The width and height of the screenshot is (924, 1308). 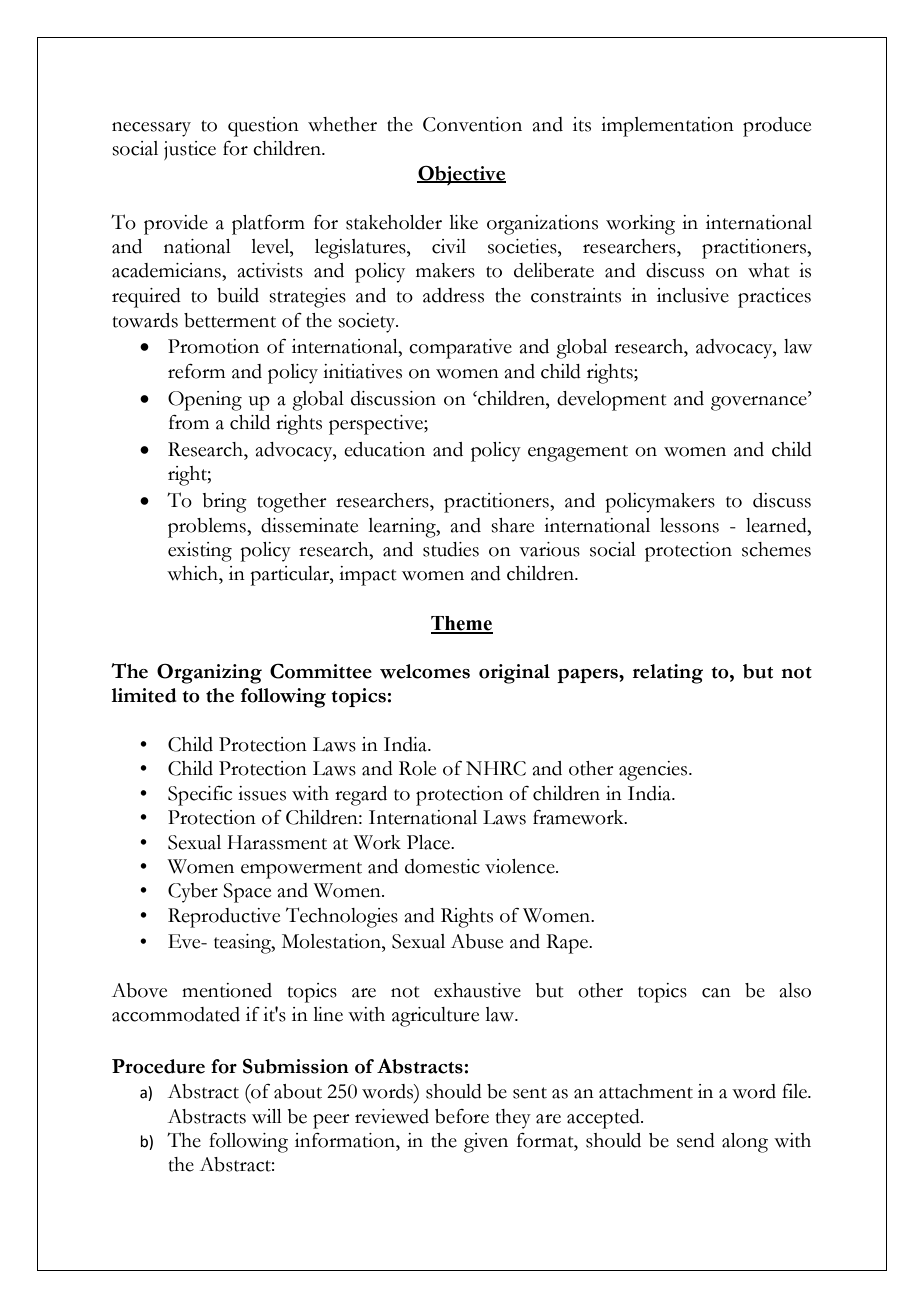 What do you see at coordinates (442, 866) in the screenshot?
I see `domestic` at bounding box center [442, 866].
